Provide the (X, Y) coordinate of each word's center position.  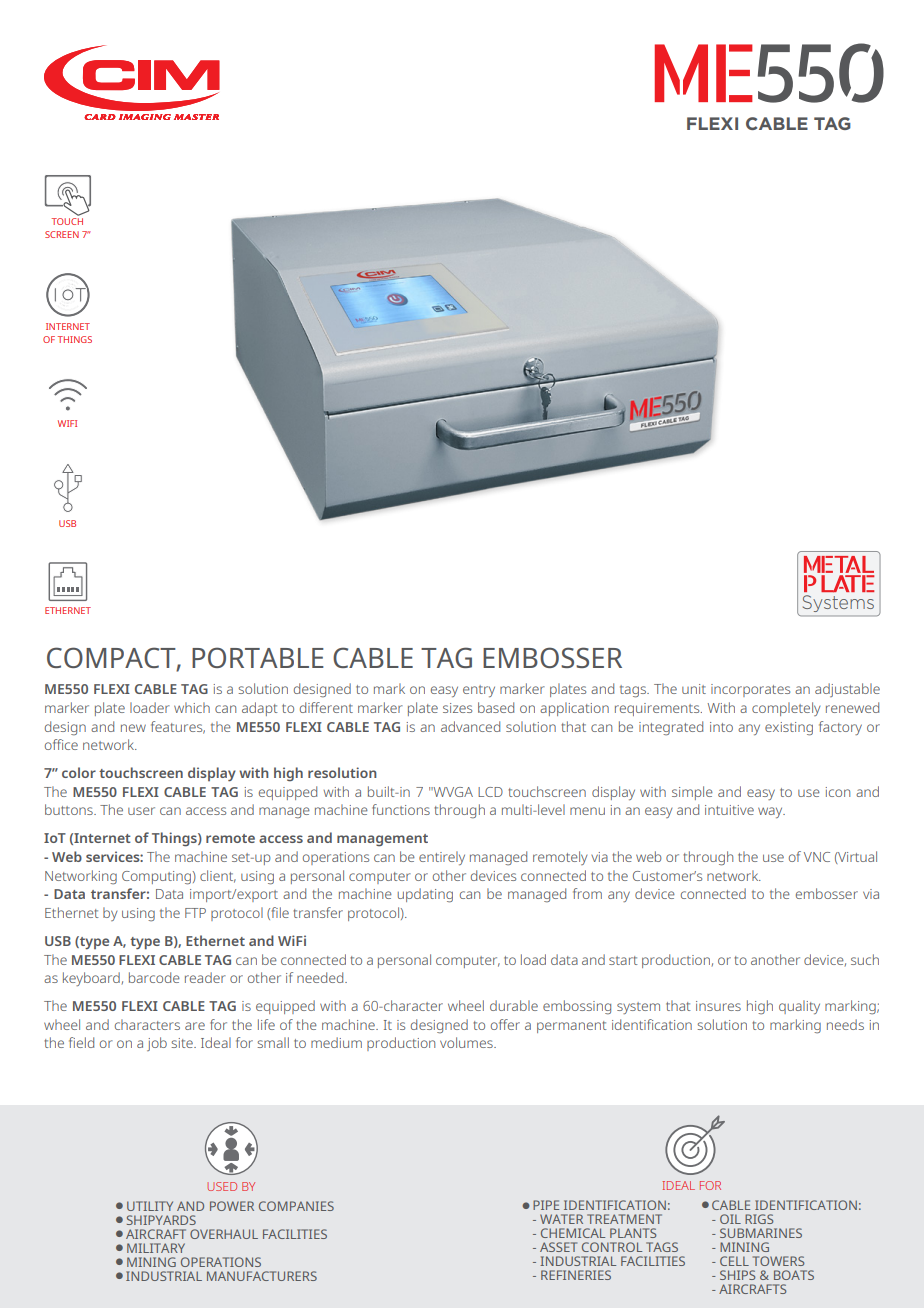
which (192, 707)
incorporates (750, 690)
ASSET (558, 1247)
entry (479, 691)
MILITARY (156, 1248)
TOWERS (778, 1261)
